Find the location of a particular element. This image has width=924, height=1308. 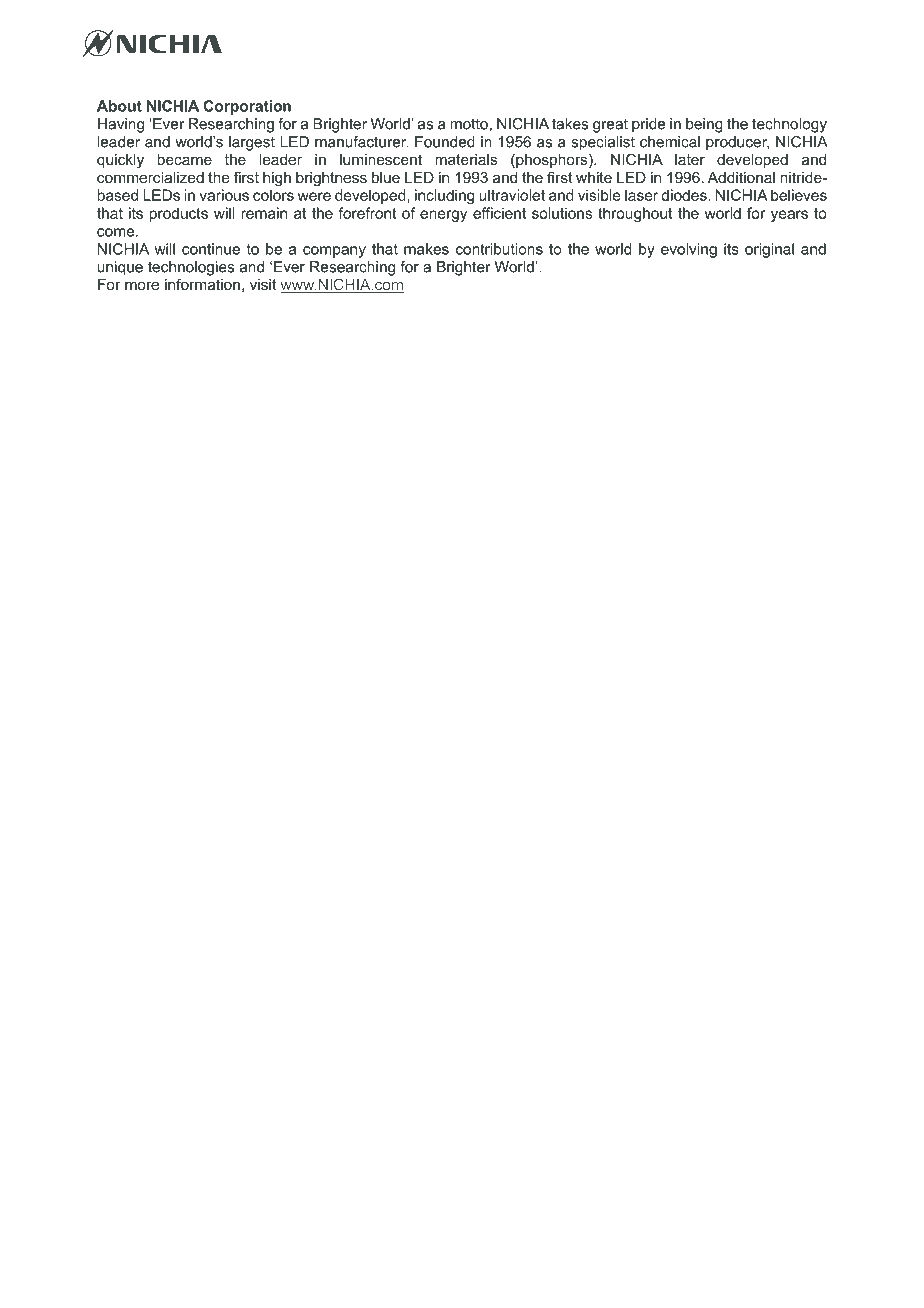

Corporation is located at coordinates (247, 107).
